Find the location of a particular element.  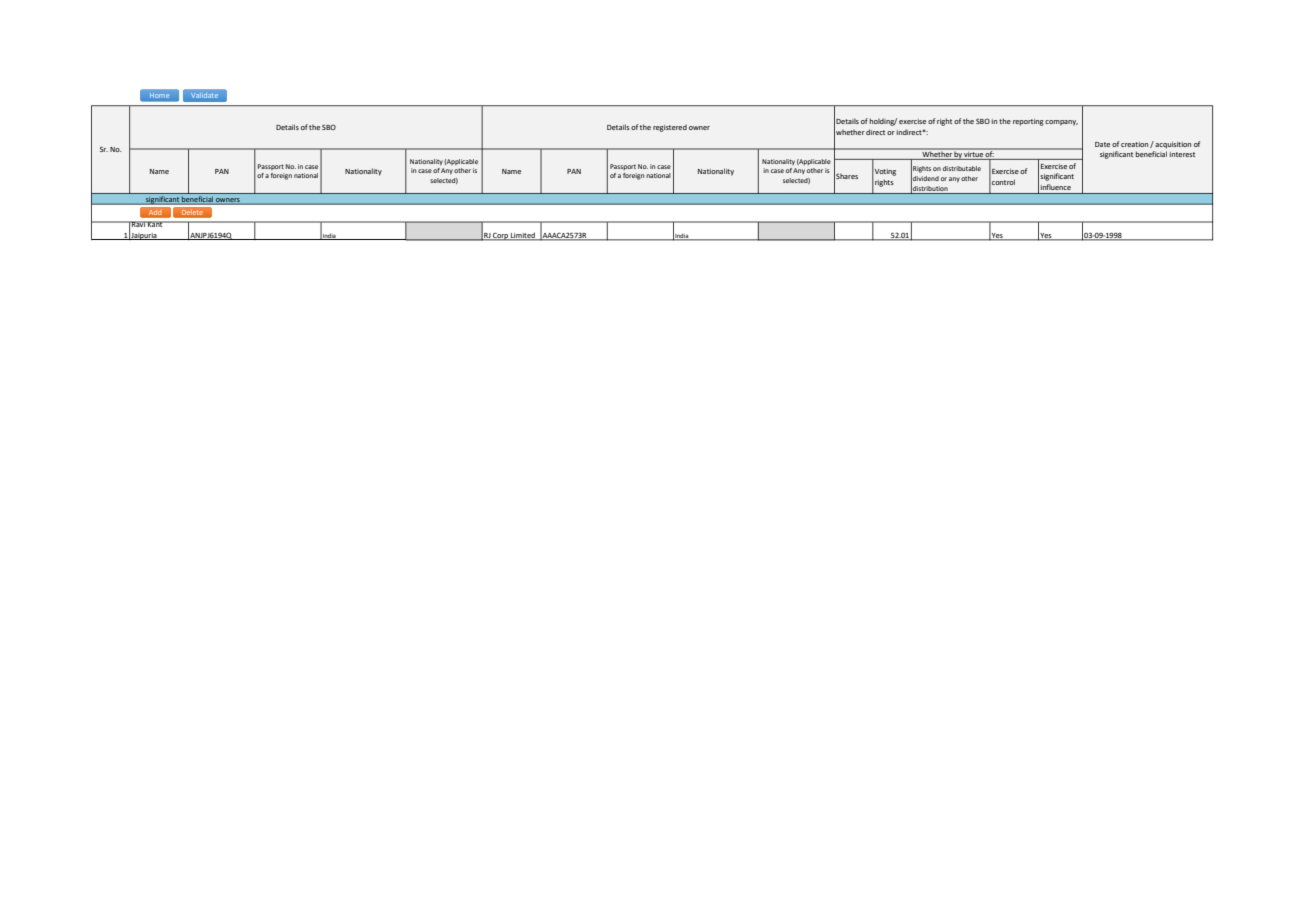

virtue is located at coordinates (973, 154).
